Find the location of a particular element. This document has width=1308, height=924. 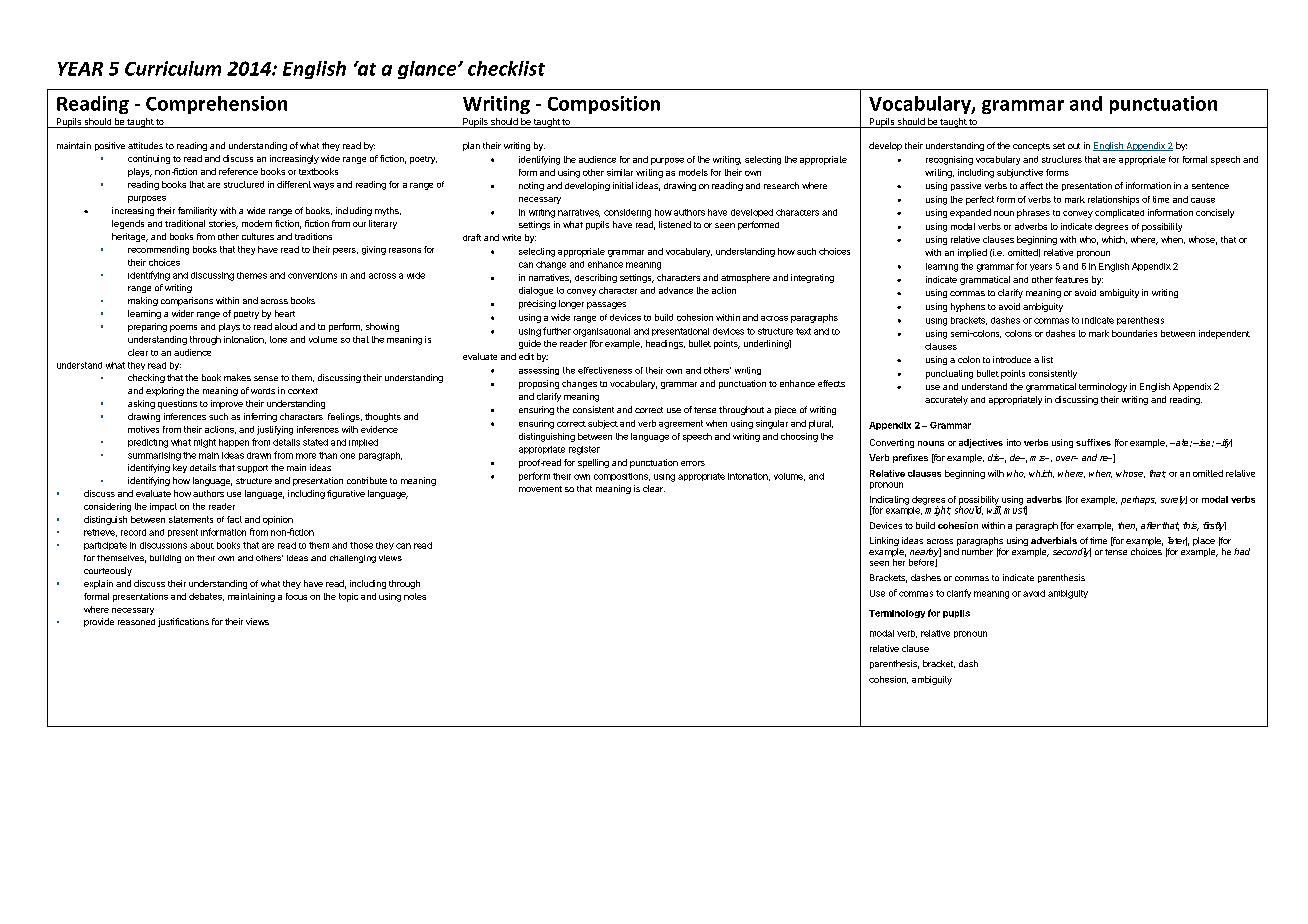

Comprehension is located at coordinates (216, 105).
